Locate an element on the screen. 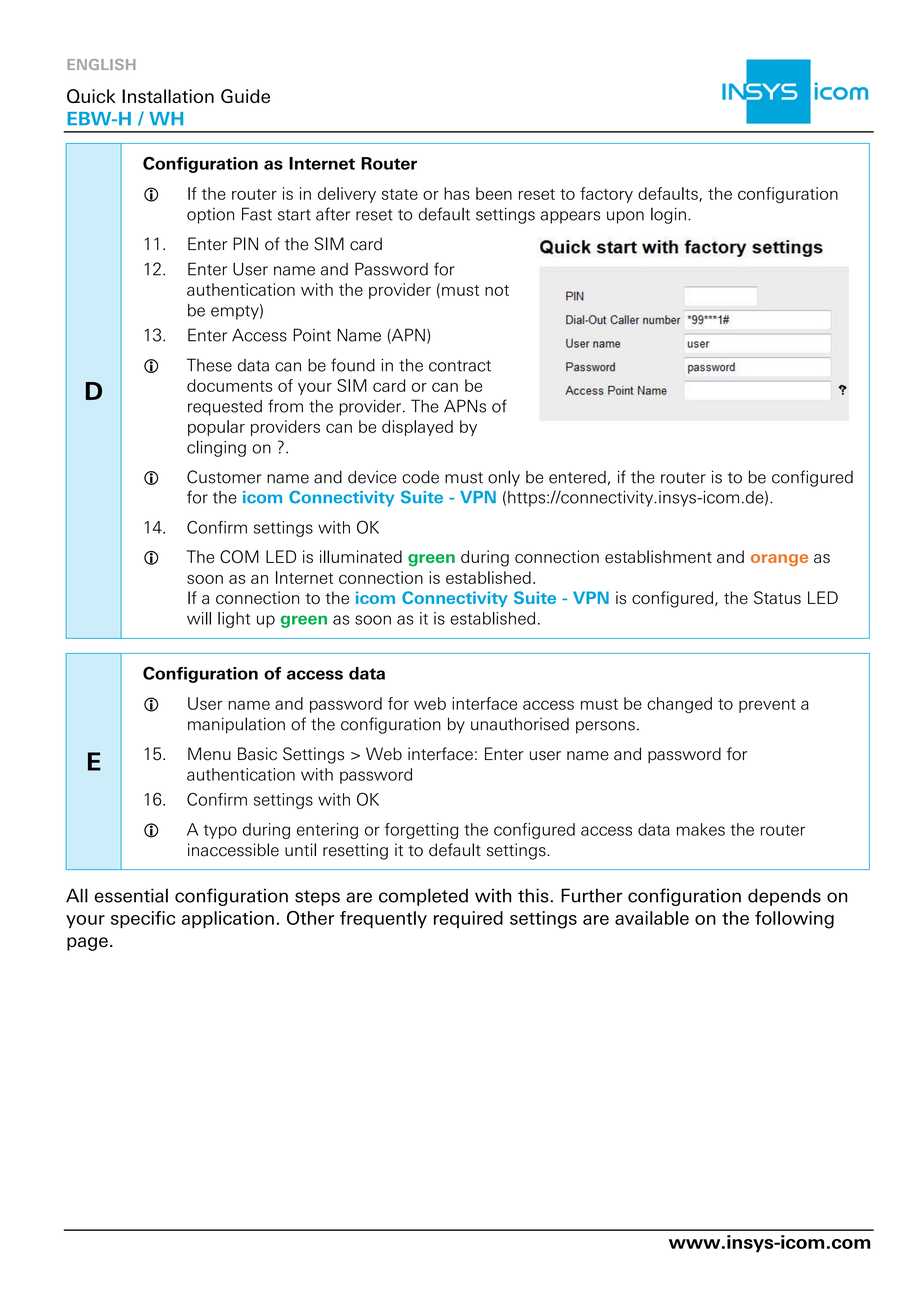 This screenshot has height=1308, width=924. Installation is located at coordinates (168, 96).
